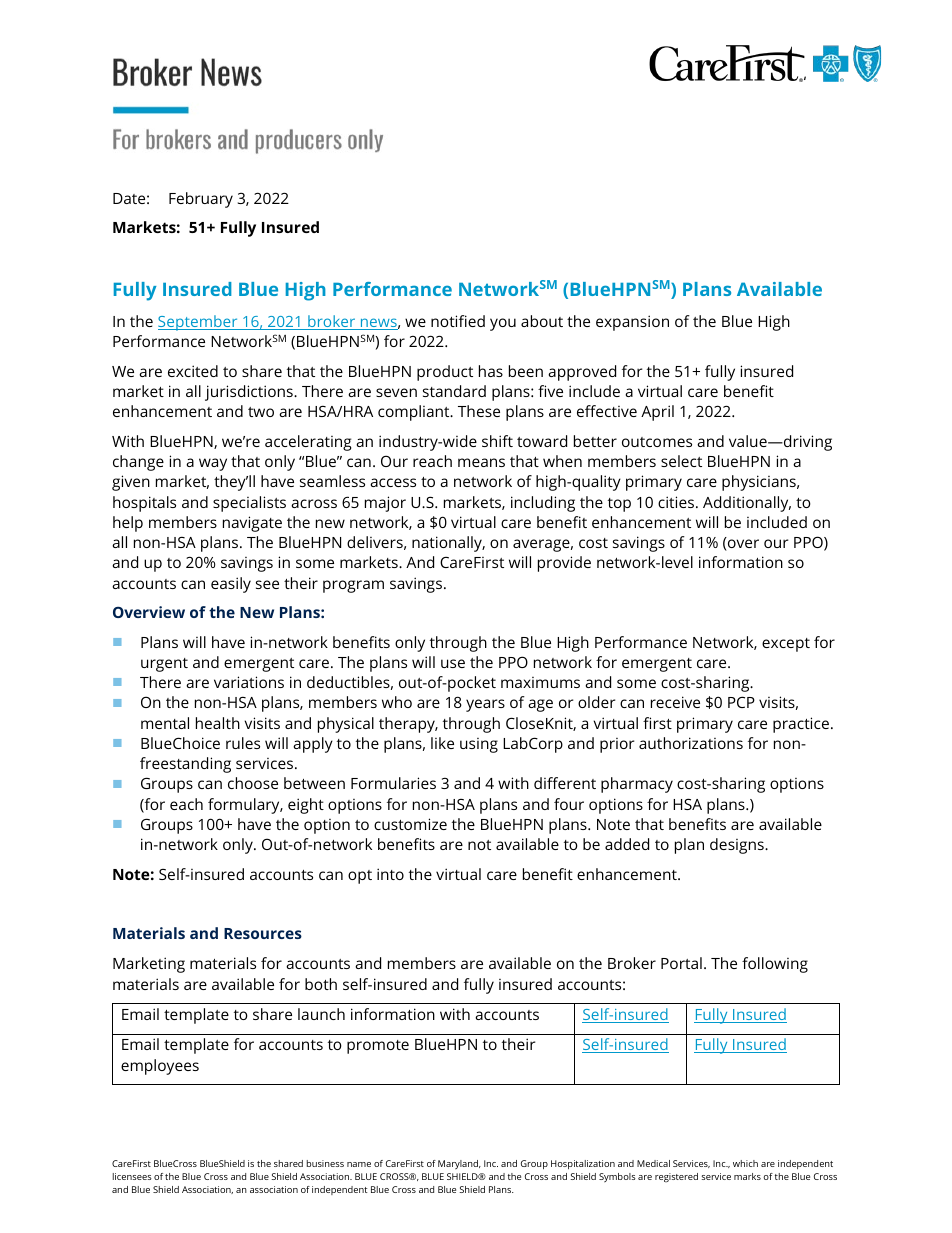  I want to click on expansion, so click(632, 323).
